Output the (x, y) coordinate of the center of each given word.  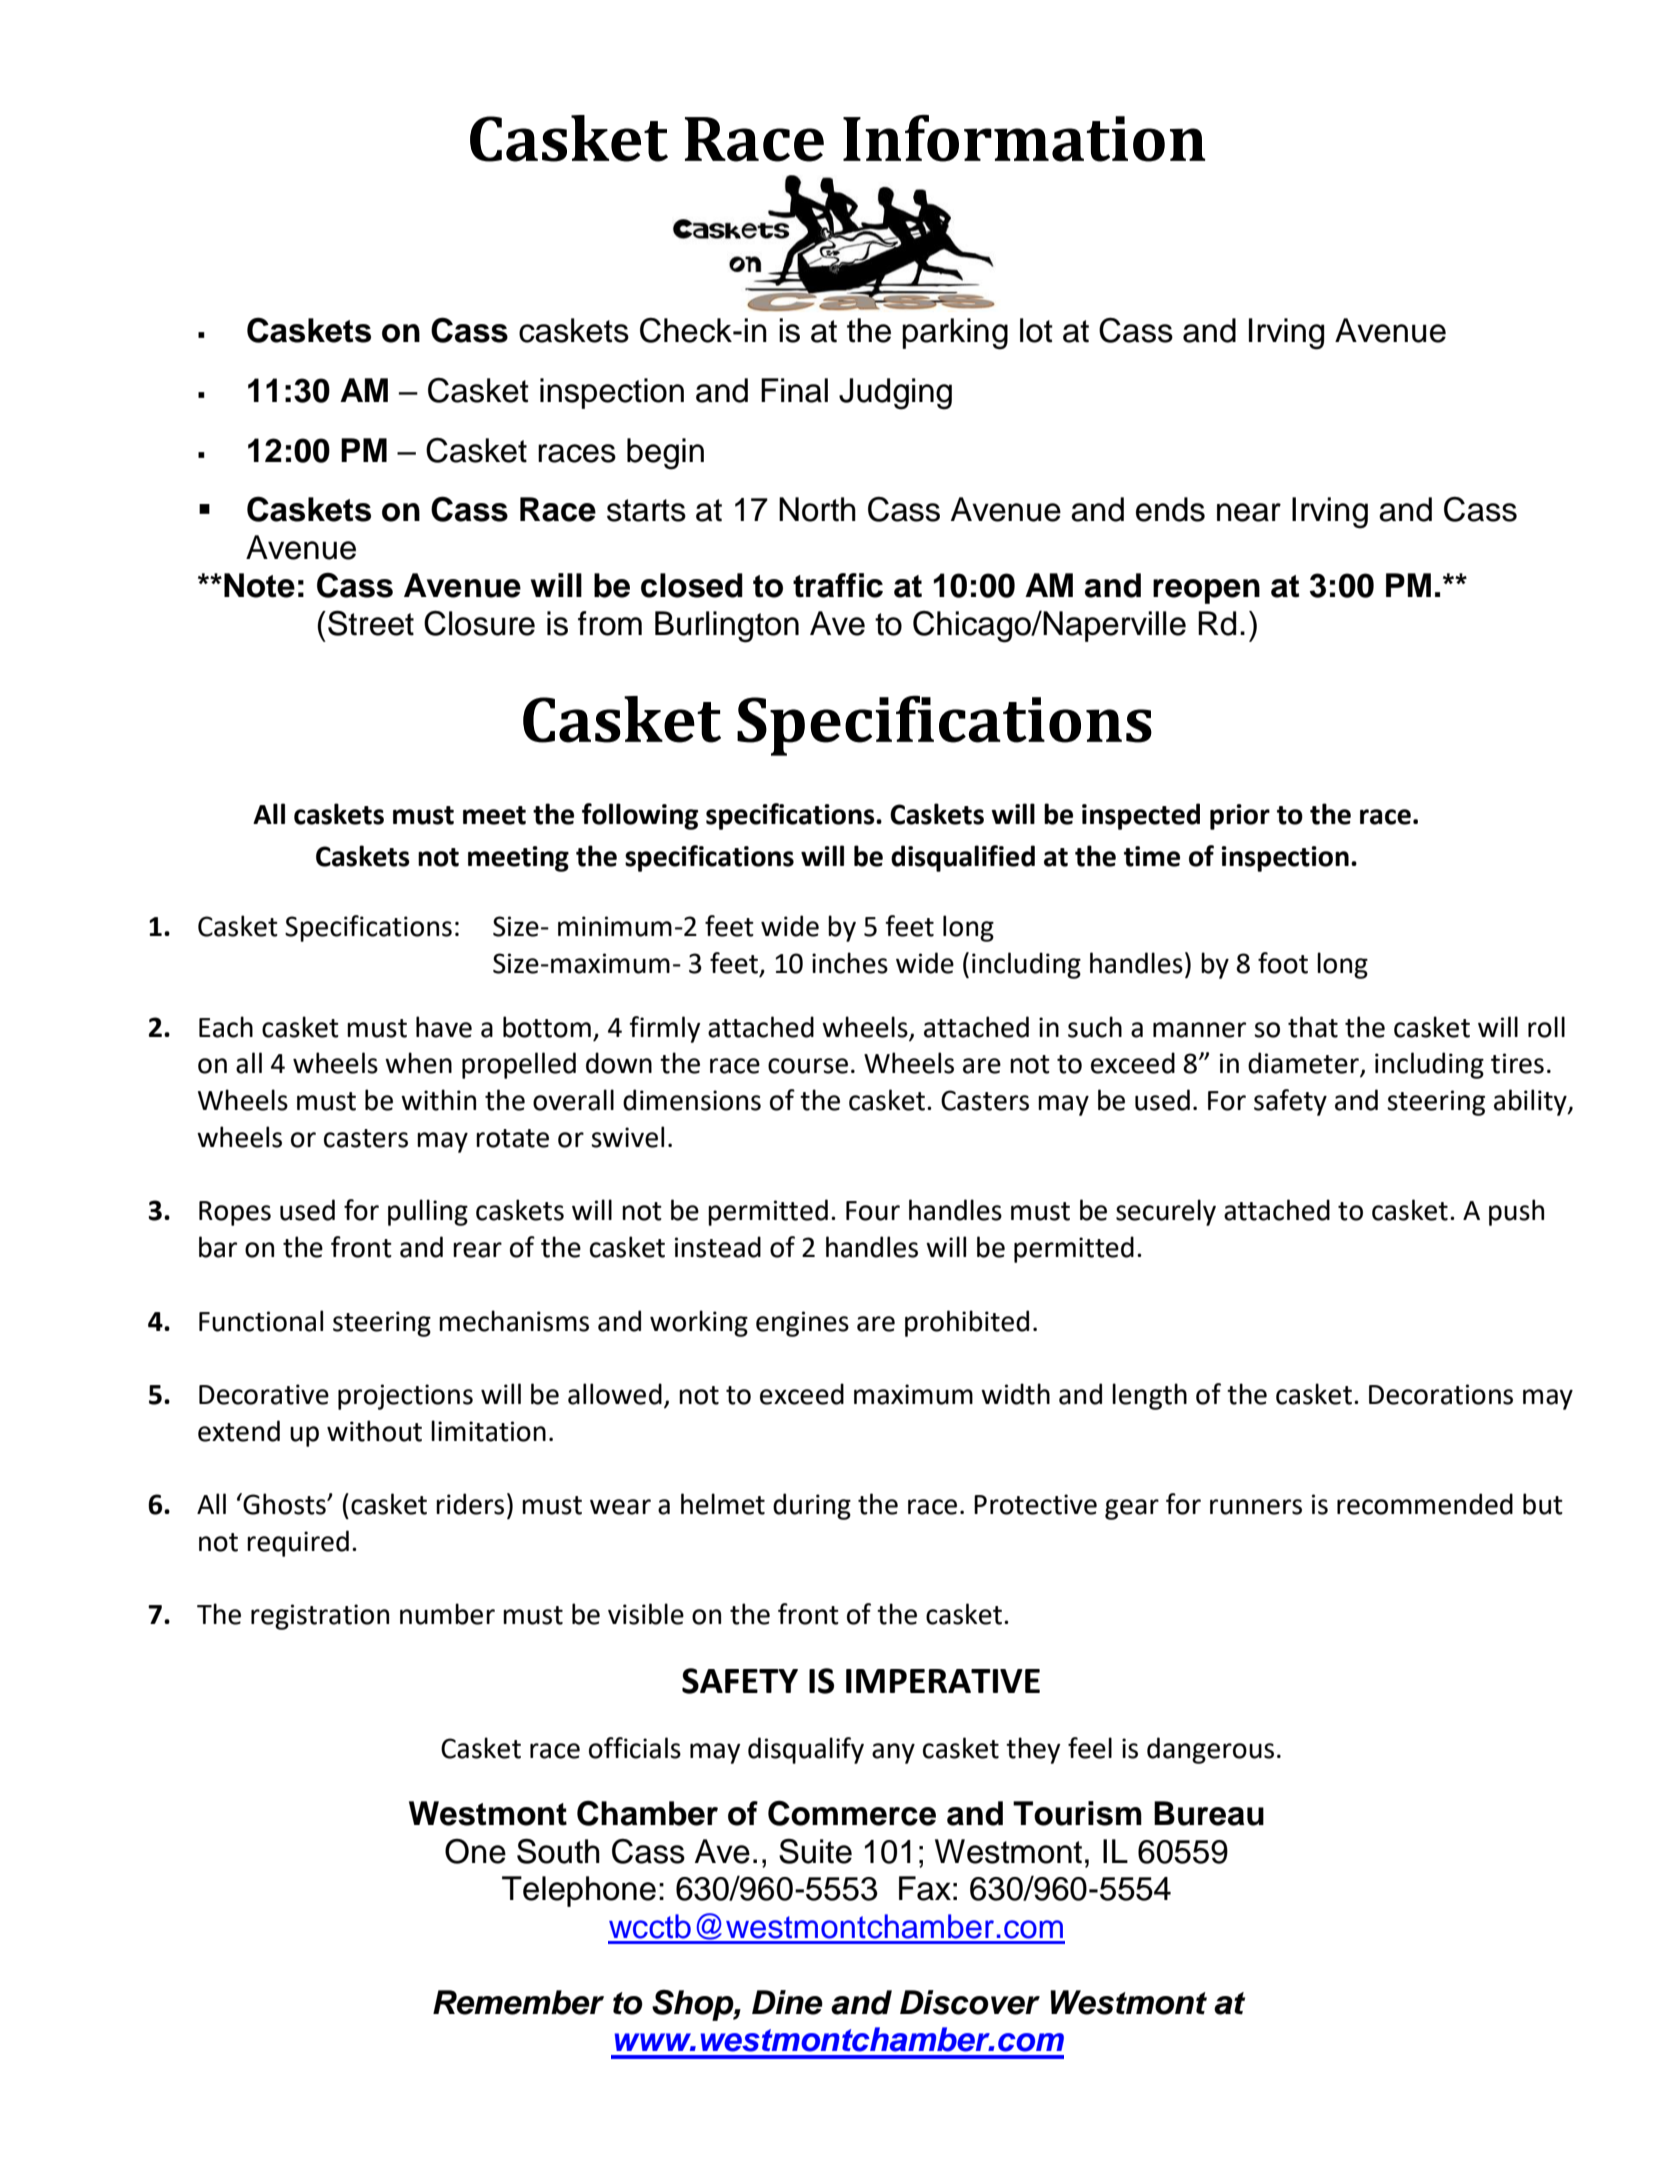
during (812, 1506)
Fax (925, 1888)
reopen (1206, 591)
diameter (1304, 1064)
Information (1024, 138)
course (808, 1066)
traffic (838, 585)
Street (371, 623)
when (418, 1063)
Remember (518, 2002)
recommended (1425, 1504)
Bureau (1209, 1813)
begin (665, 454)
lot (1036, 330)
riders (470, 1504)
